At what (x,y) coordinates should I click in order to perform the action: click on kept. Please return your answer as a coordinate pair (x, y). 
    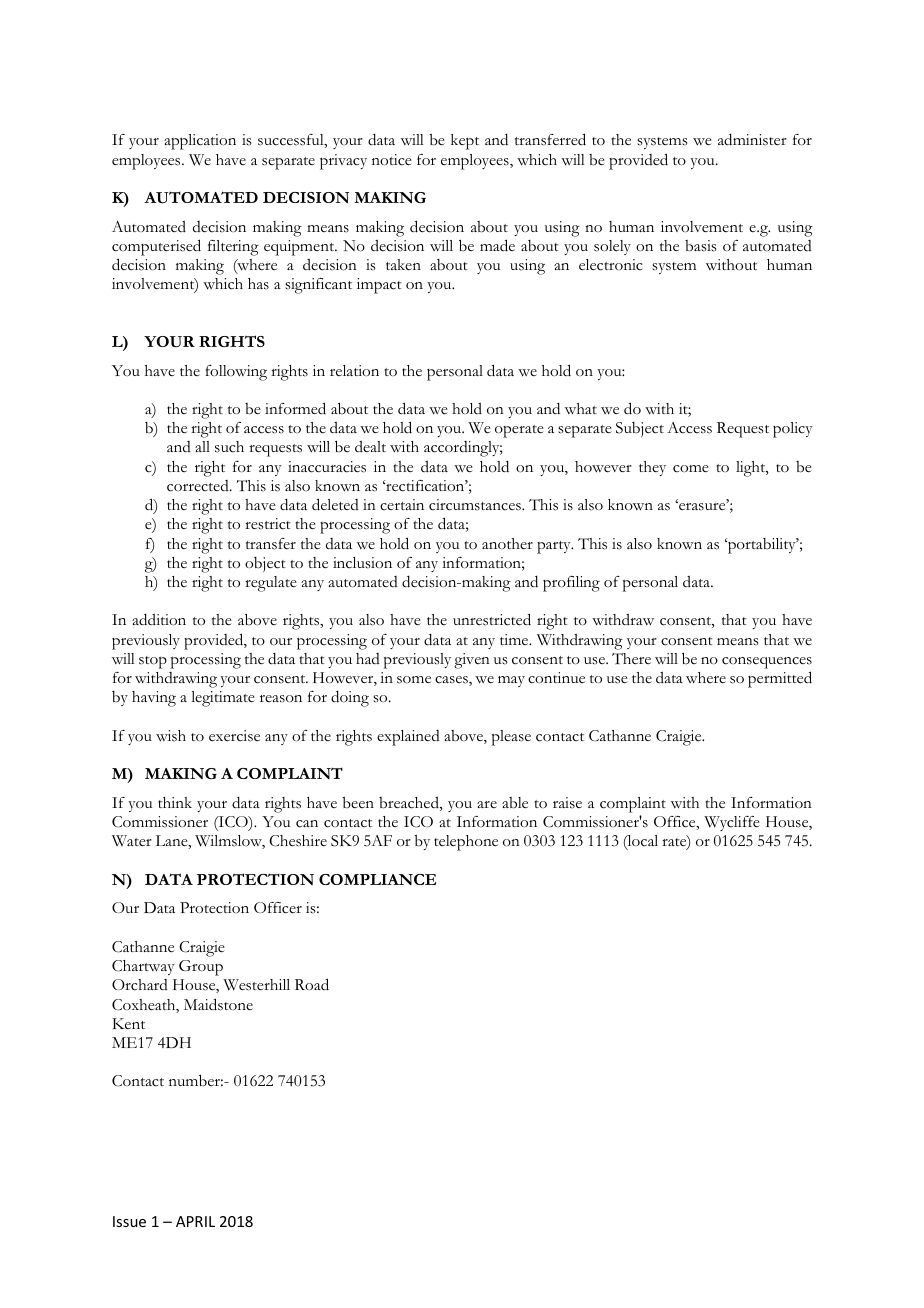
    Looking at the image, I should click on (465, 142).
